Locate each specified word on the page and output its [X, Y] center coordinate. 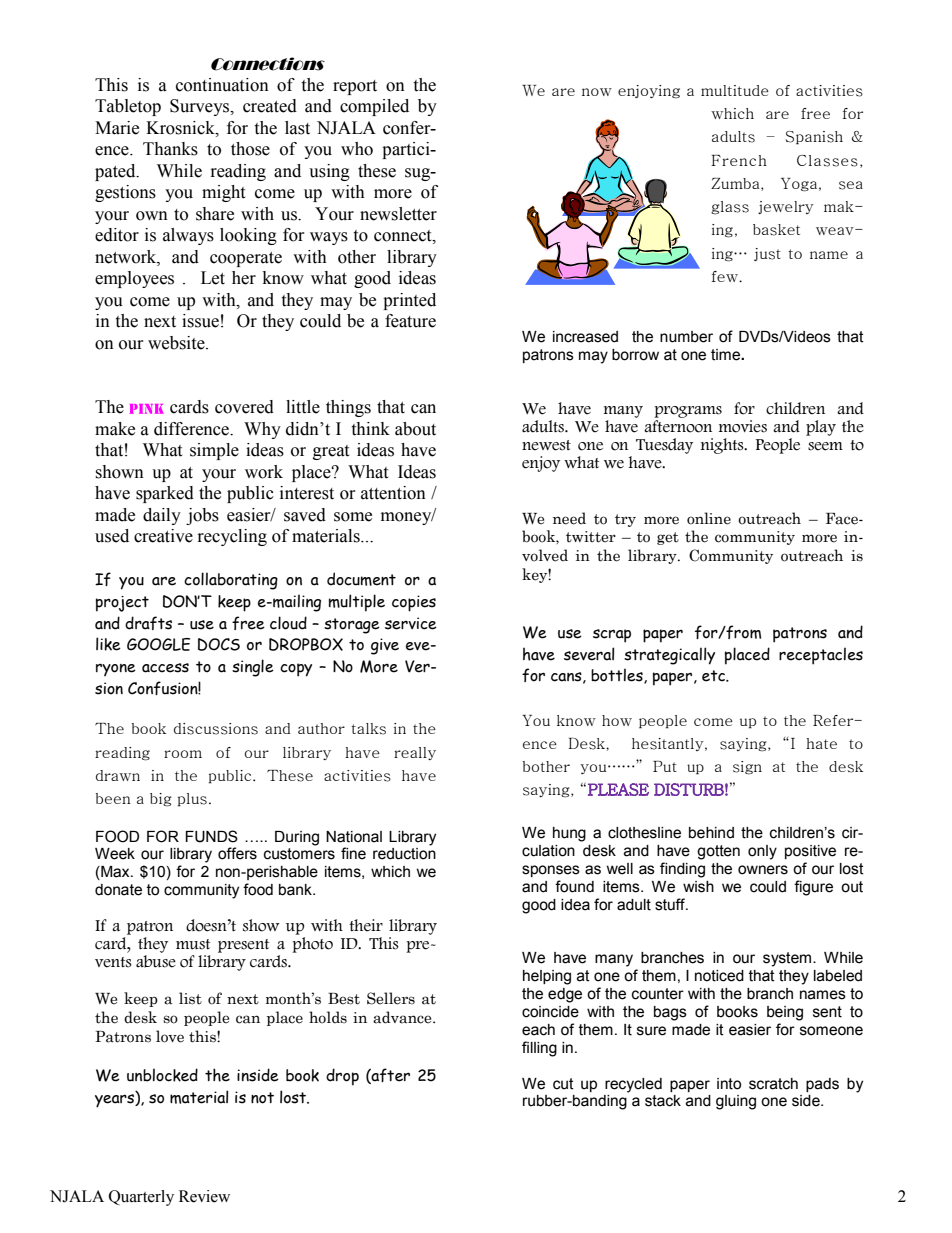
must [193, 944]
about [415, 429]
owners [763, 870]
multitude [735, 90]
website [177, 343]
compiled [374, 107]
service [411, 623]
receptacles [821, 656]
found [574, 886]
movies [743, 426]
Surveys [201, 107]
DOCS [219, 644]
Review [204, 1196]
